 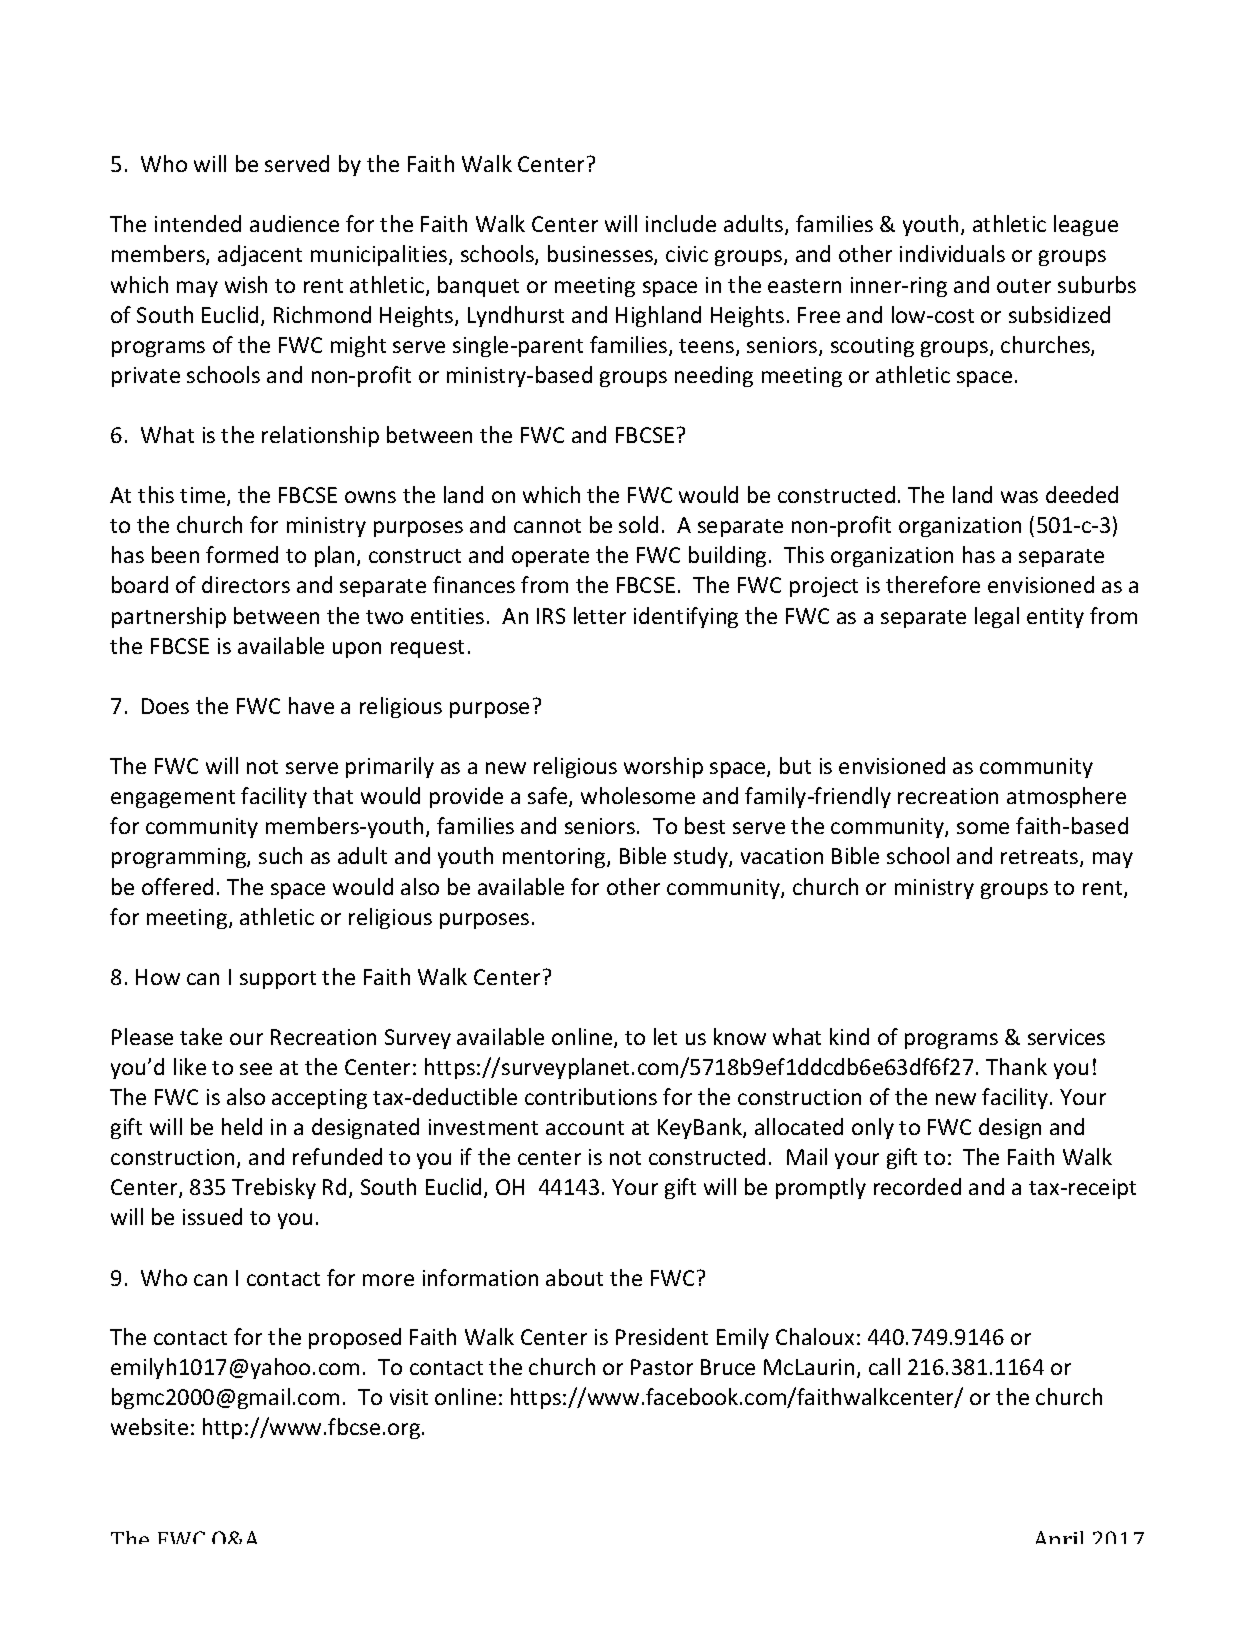 I want to click on call, so click(x=884, y=1366).
